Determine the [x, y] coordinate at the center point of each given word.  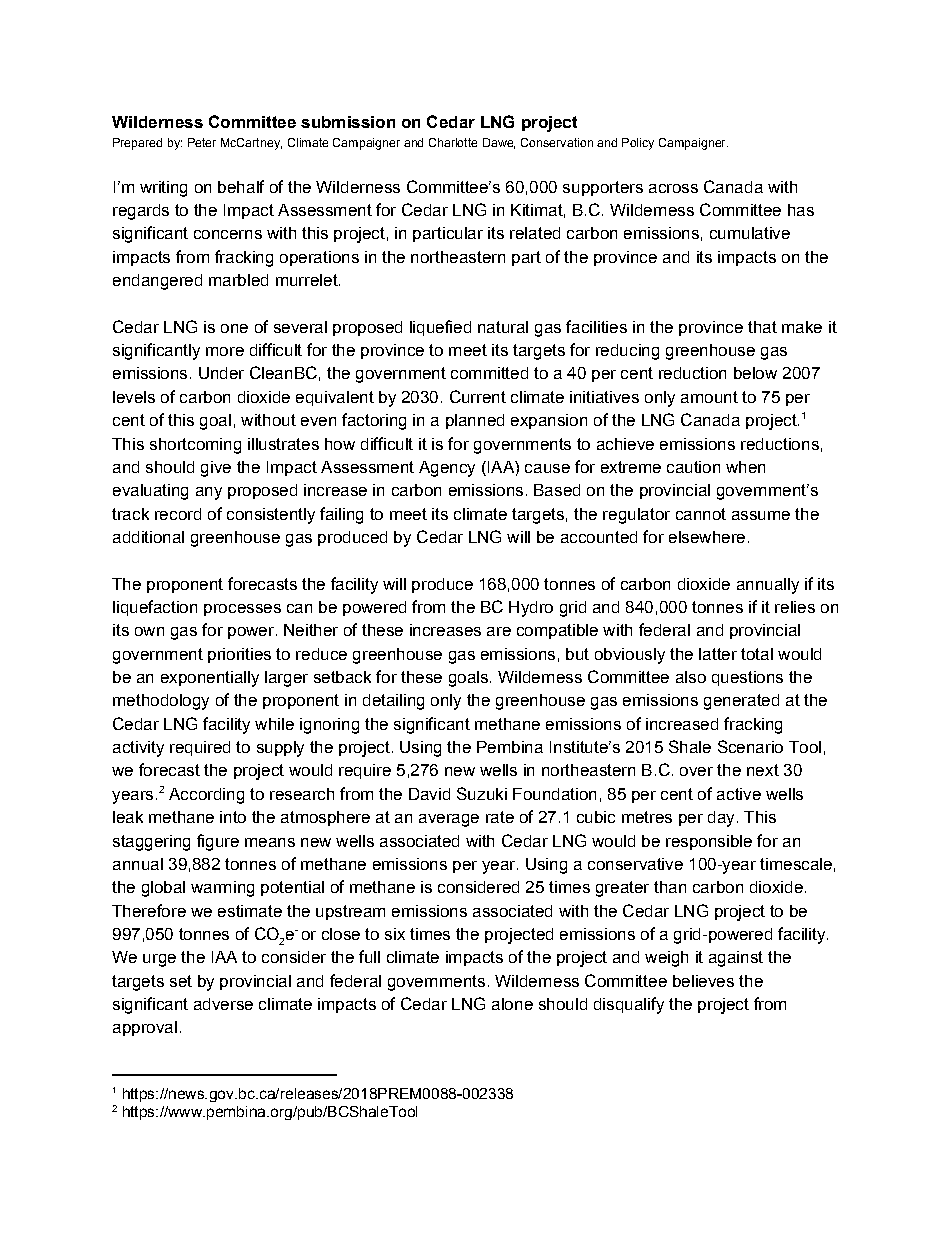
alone [512, 1004]
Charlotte [453, 142]
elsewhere [707, 537]
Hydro [531, 609]
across [673, 188]
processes [242, 610]
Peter [202, 142]
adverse [223, 1004]
